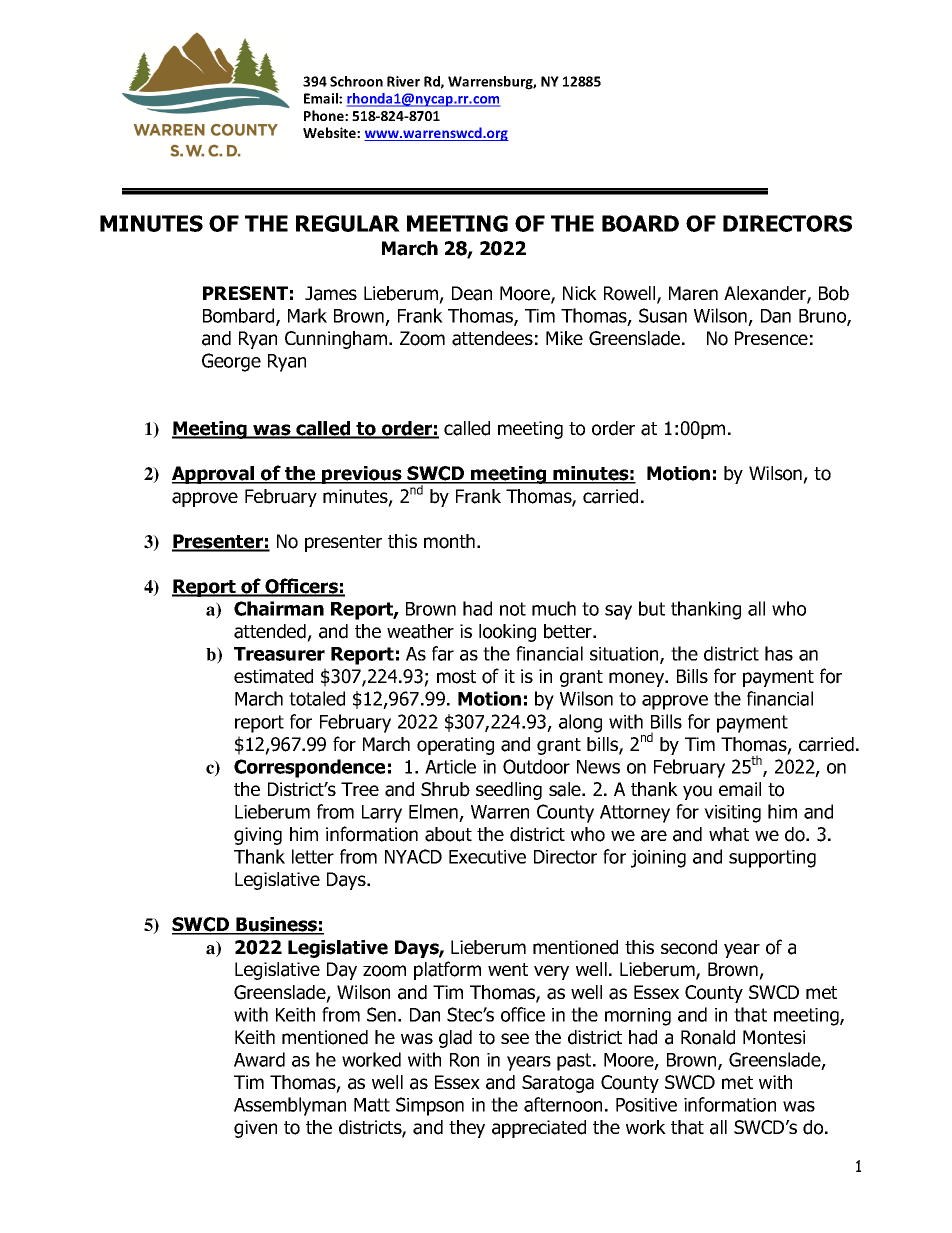 The width and height of the screenshot is (952, 1233). Describe the element at coordinates (558, 1084) in the screenshot. I see `Saratoga` at that location.
